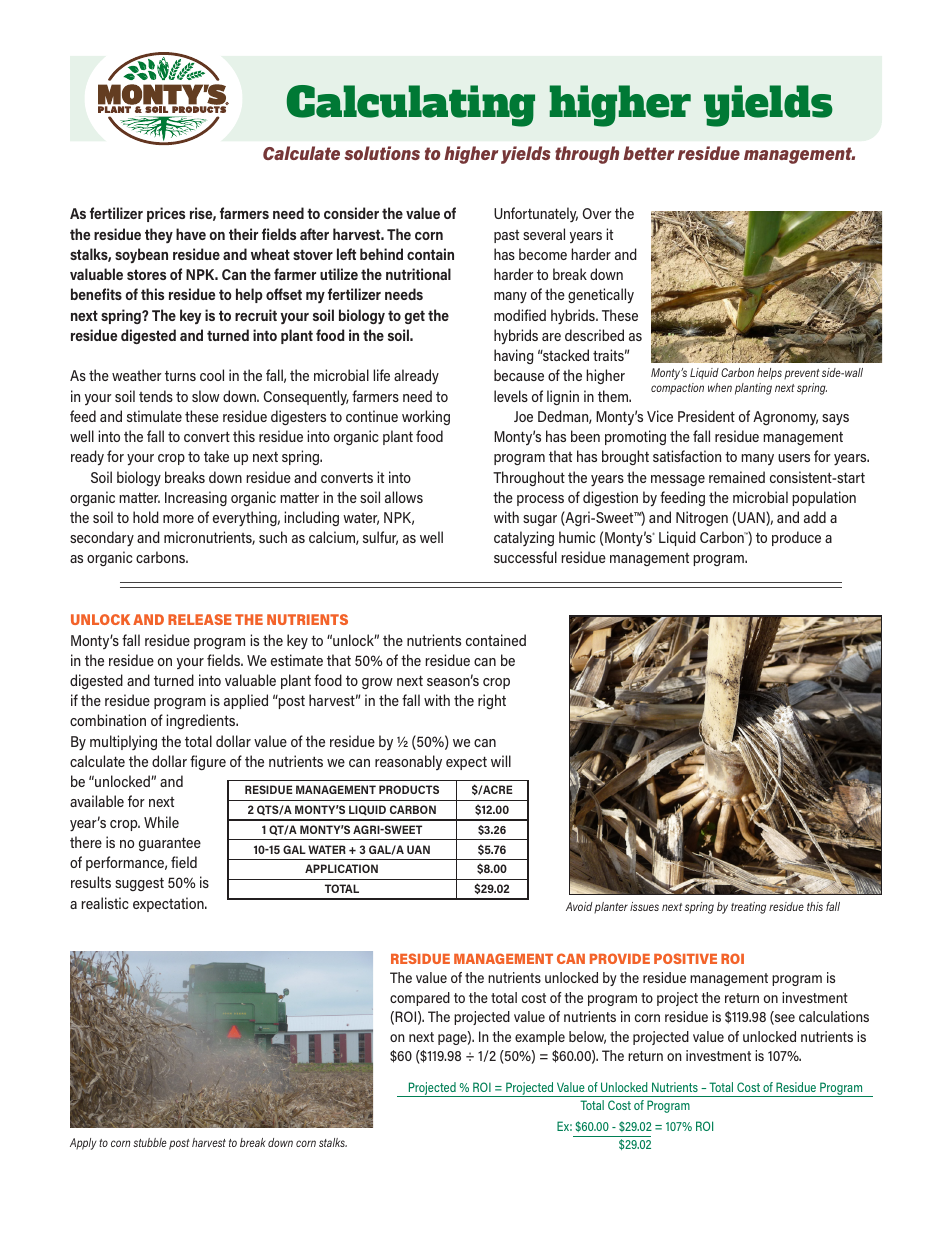  I want to click on produce, so click(796, 538).
